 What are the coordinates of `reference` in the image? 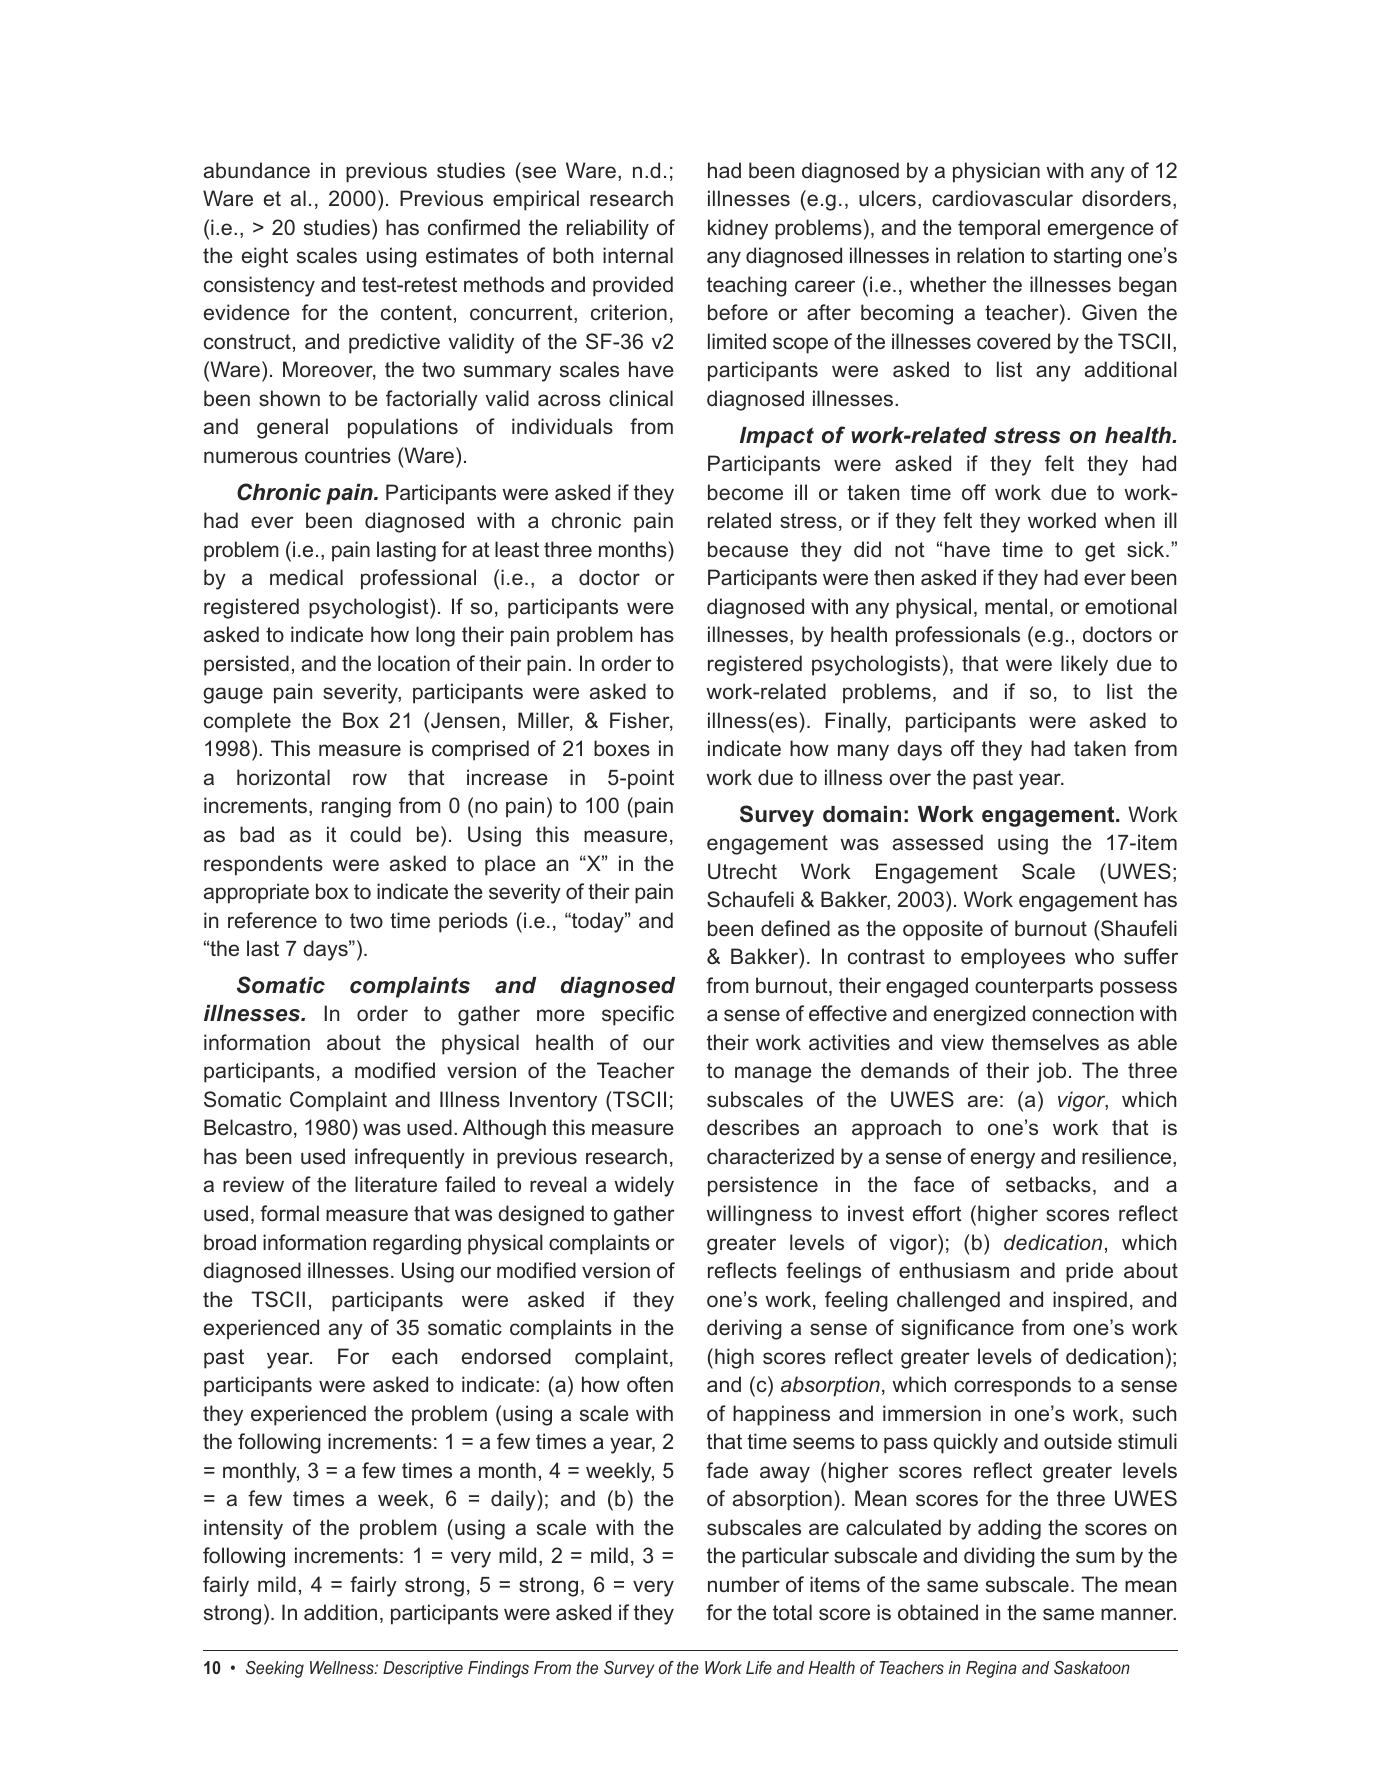 It's located at (272, 920).
